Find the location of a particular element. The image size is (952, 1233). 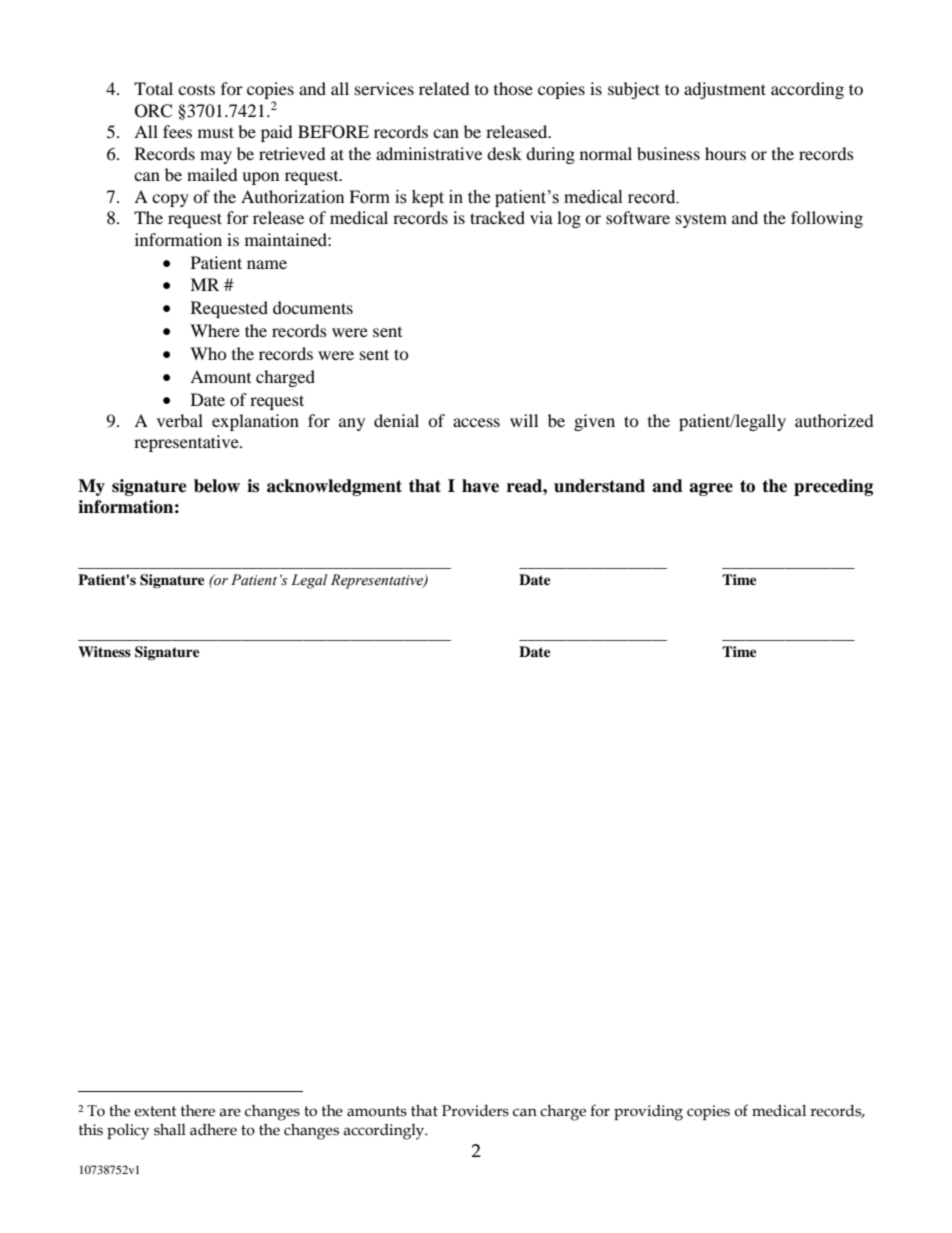

Witness is located at coordinates (104, 651).
